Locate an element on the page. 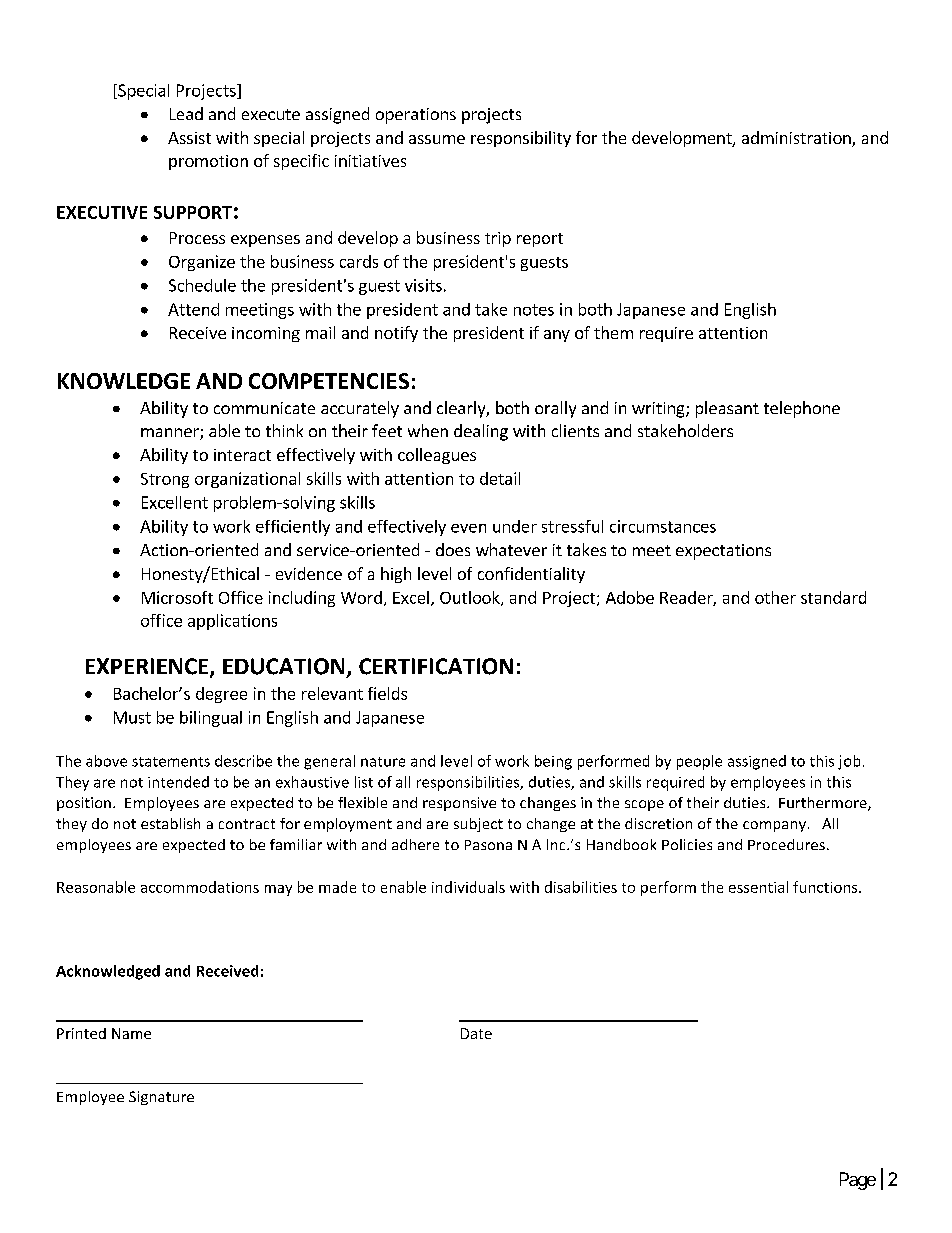 The image size is (952, 1233). manner is located at coordinates (171, 434).
